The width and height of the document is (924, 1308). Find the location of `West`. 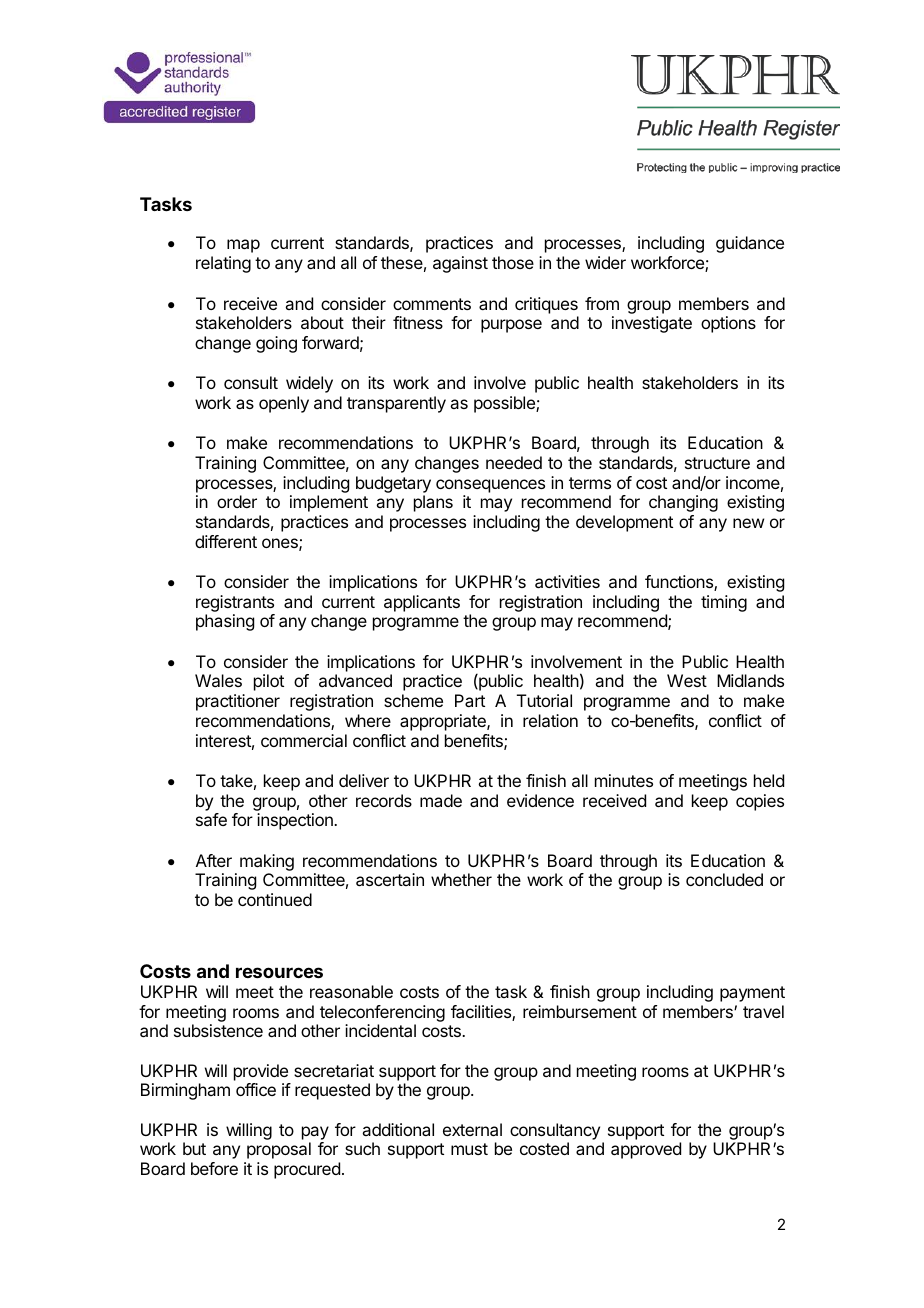

West is located at coordinates (687, 680).
